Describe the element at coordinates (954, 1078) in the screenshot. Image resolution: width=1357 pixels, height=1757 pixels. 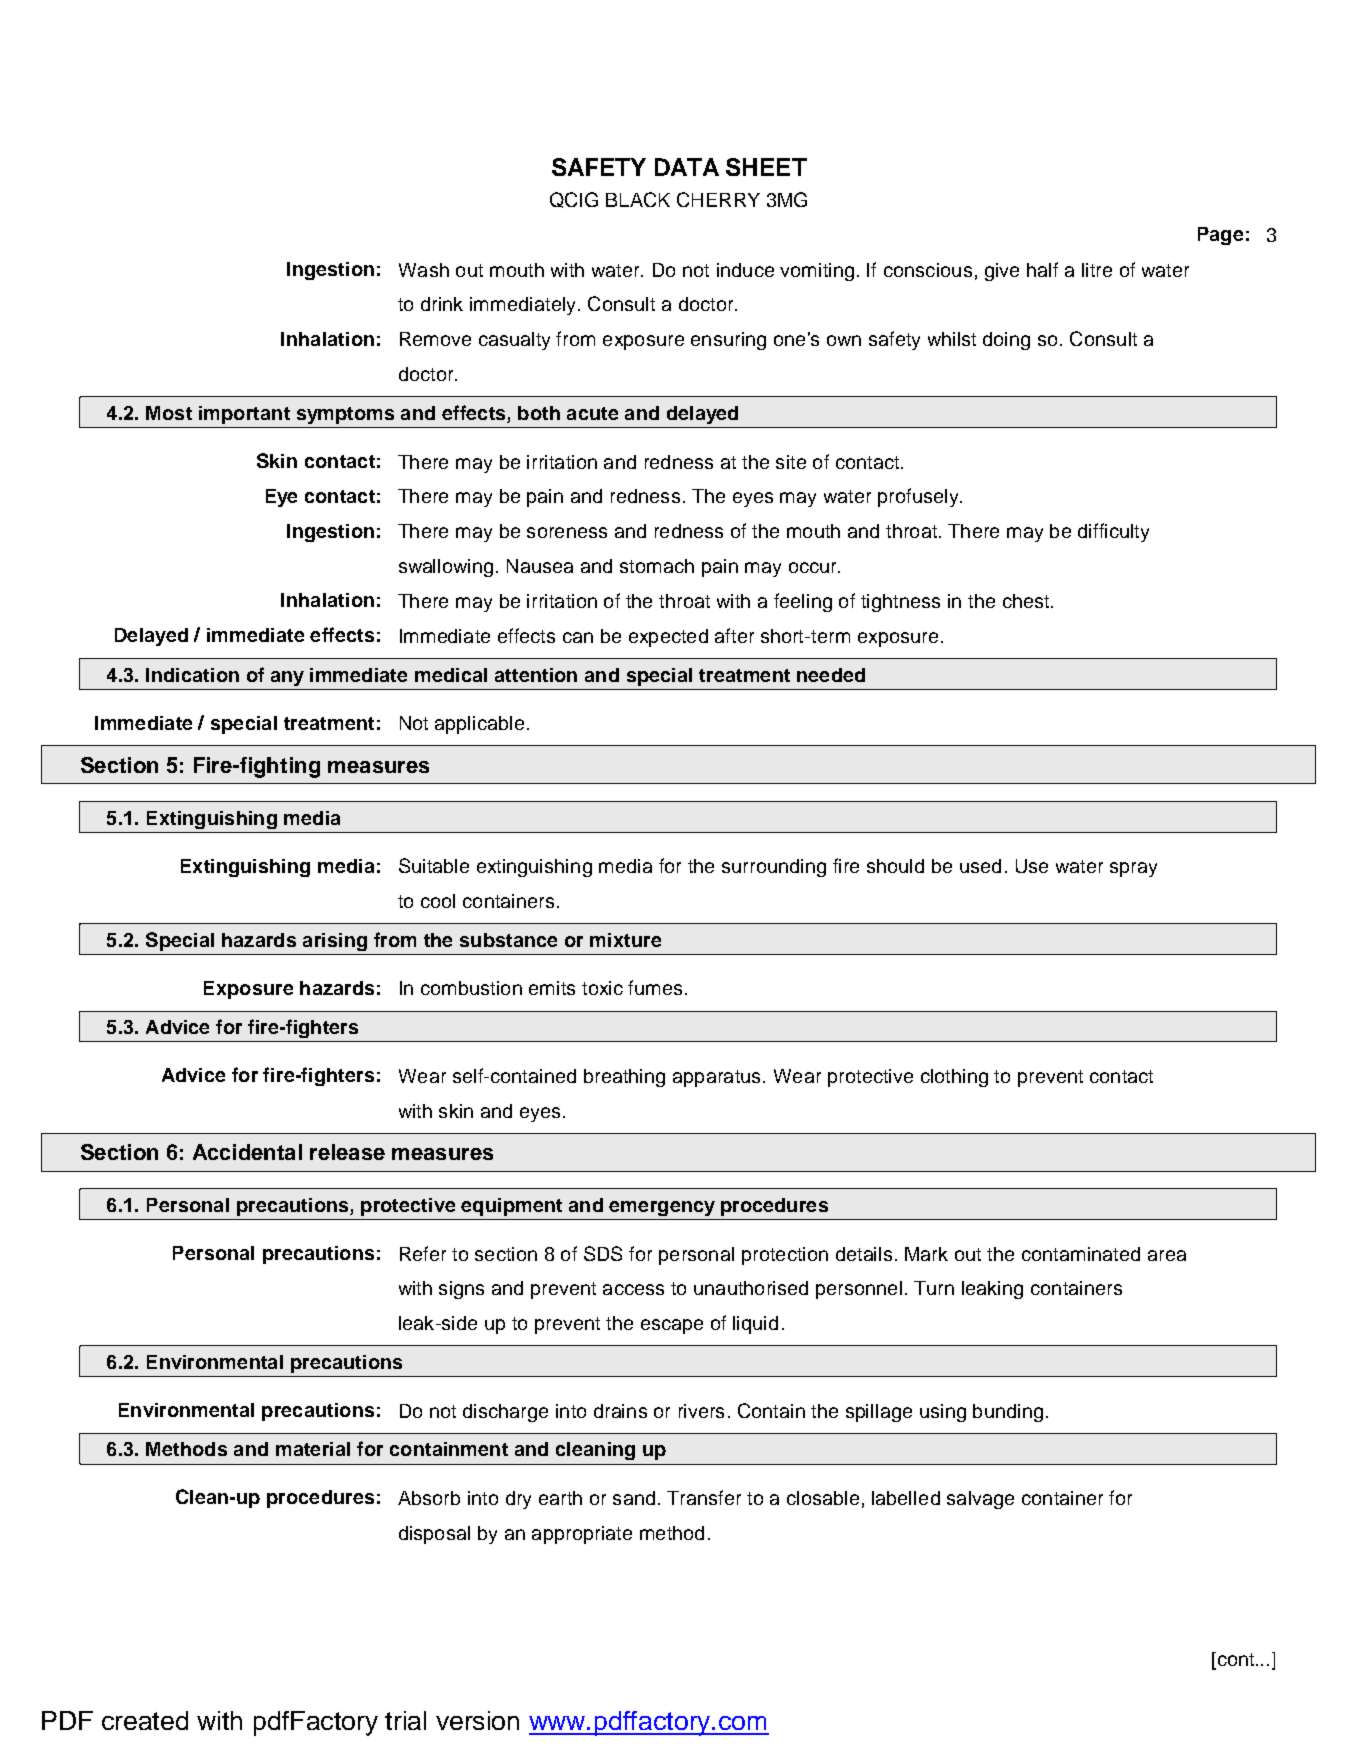
I see `clothing` at that location.
